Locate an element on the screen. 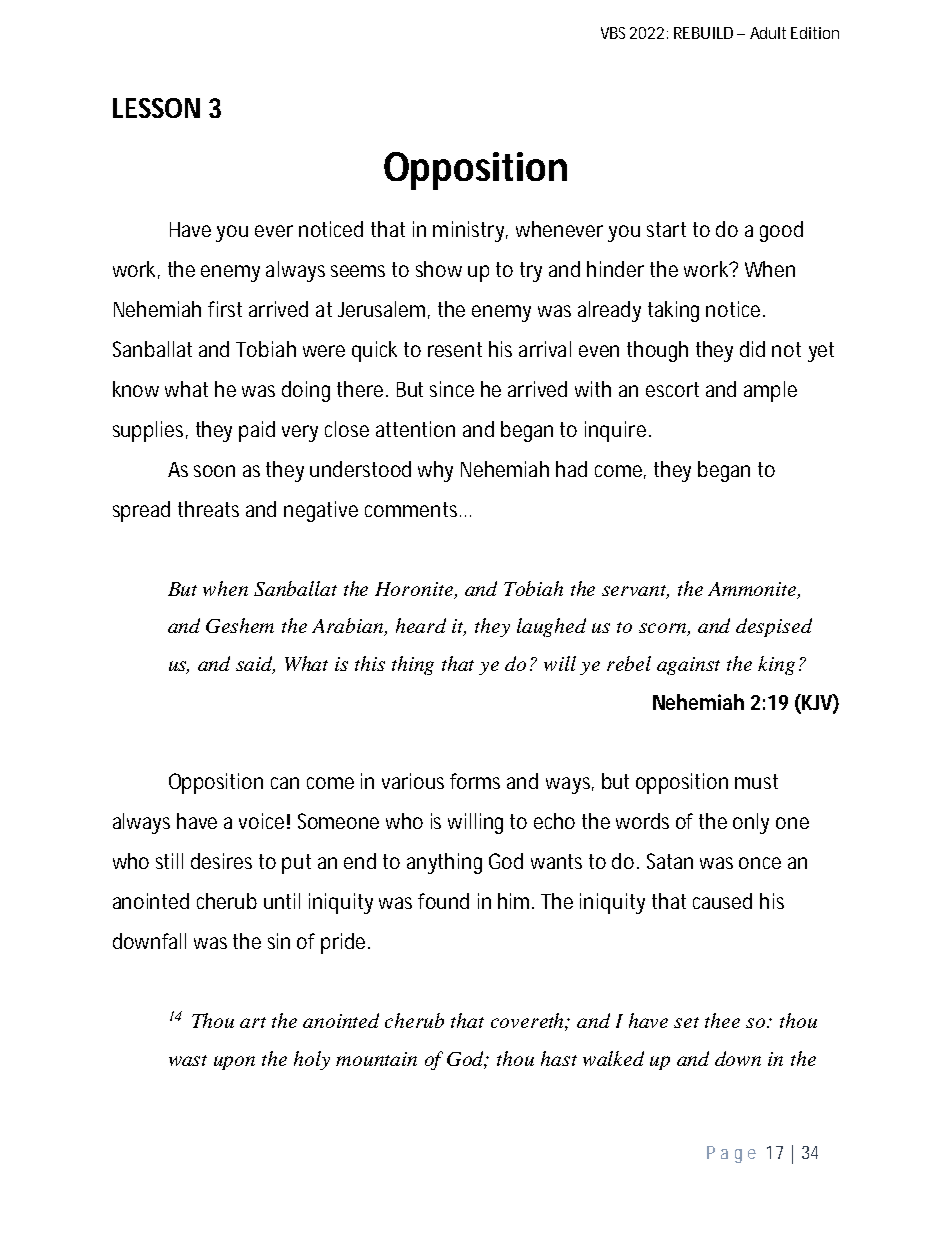 This screenshot has height=1233, width=952. LESSON is located at coordinates (156, 108).
